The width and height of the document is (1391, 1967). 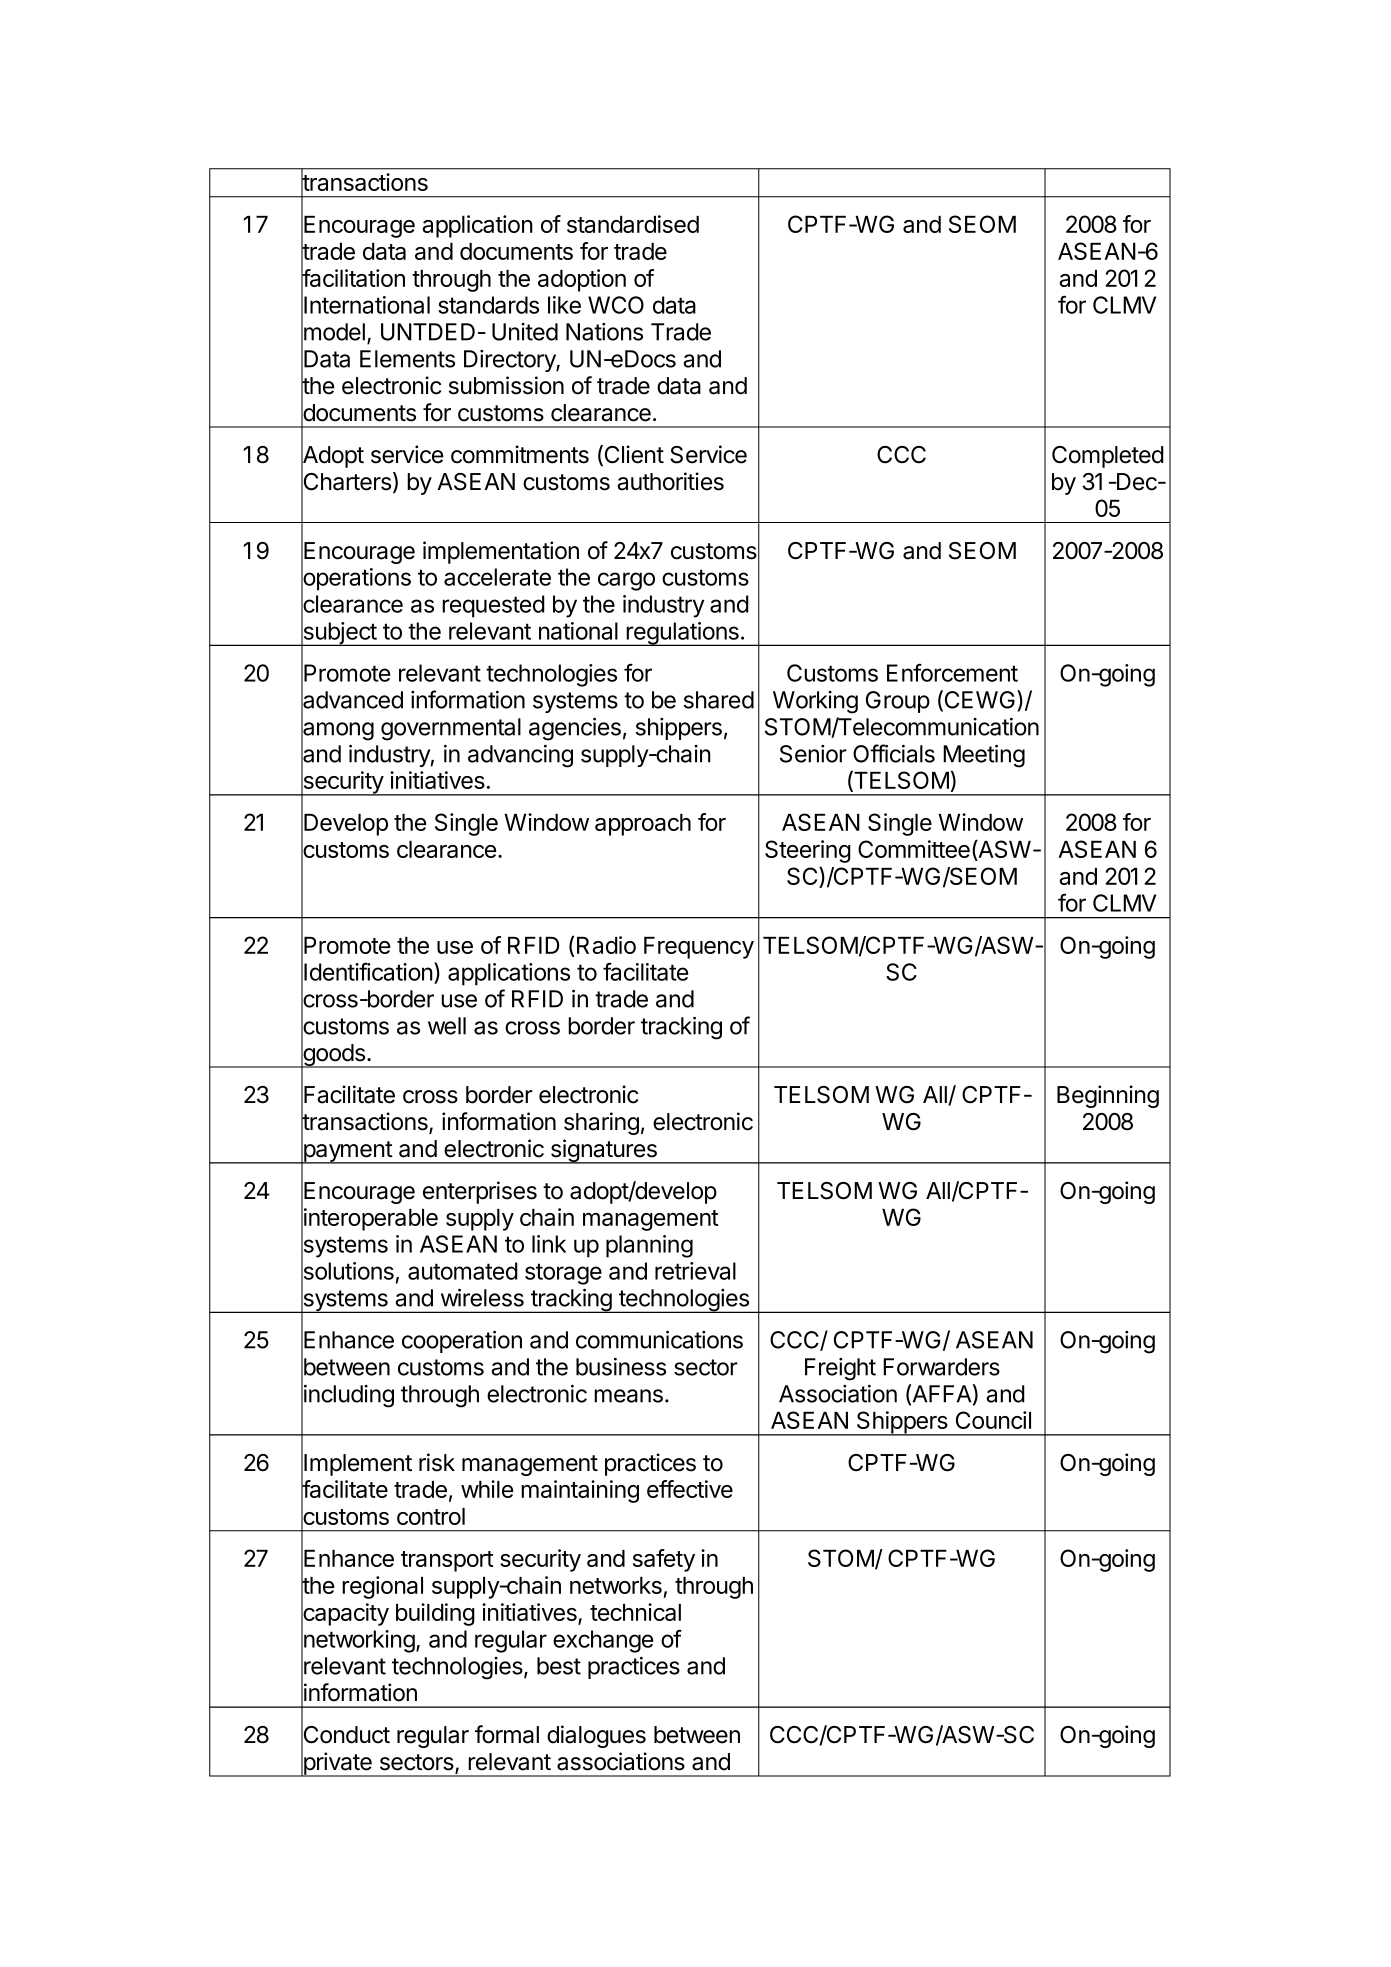 What do you see at coordinates (699, 948) in the document?
I see `Frequency` at bounding box center [699, 948].
